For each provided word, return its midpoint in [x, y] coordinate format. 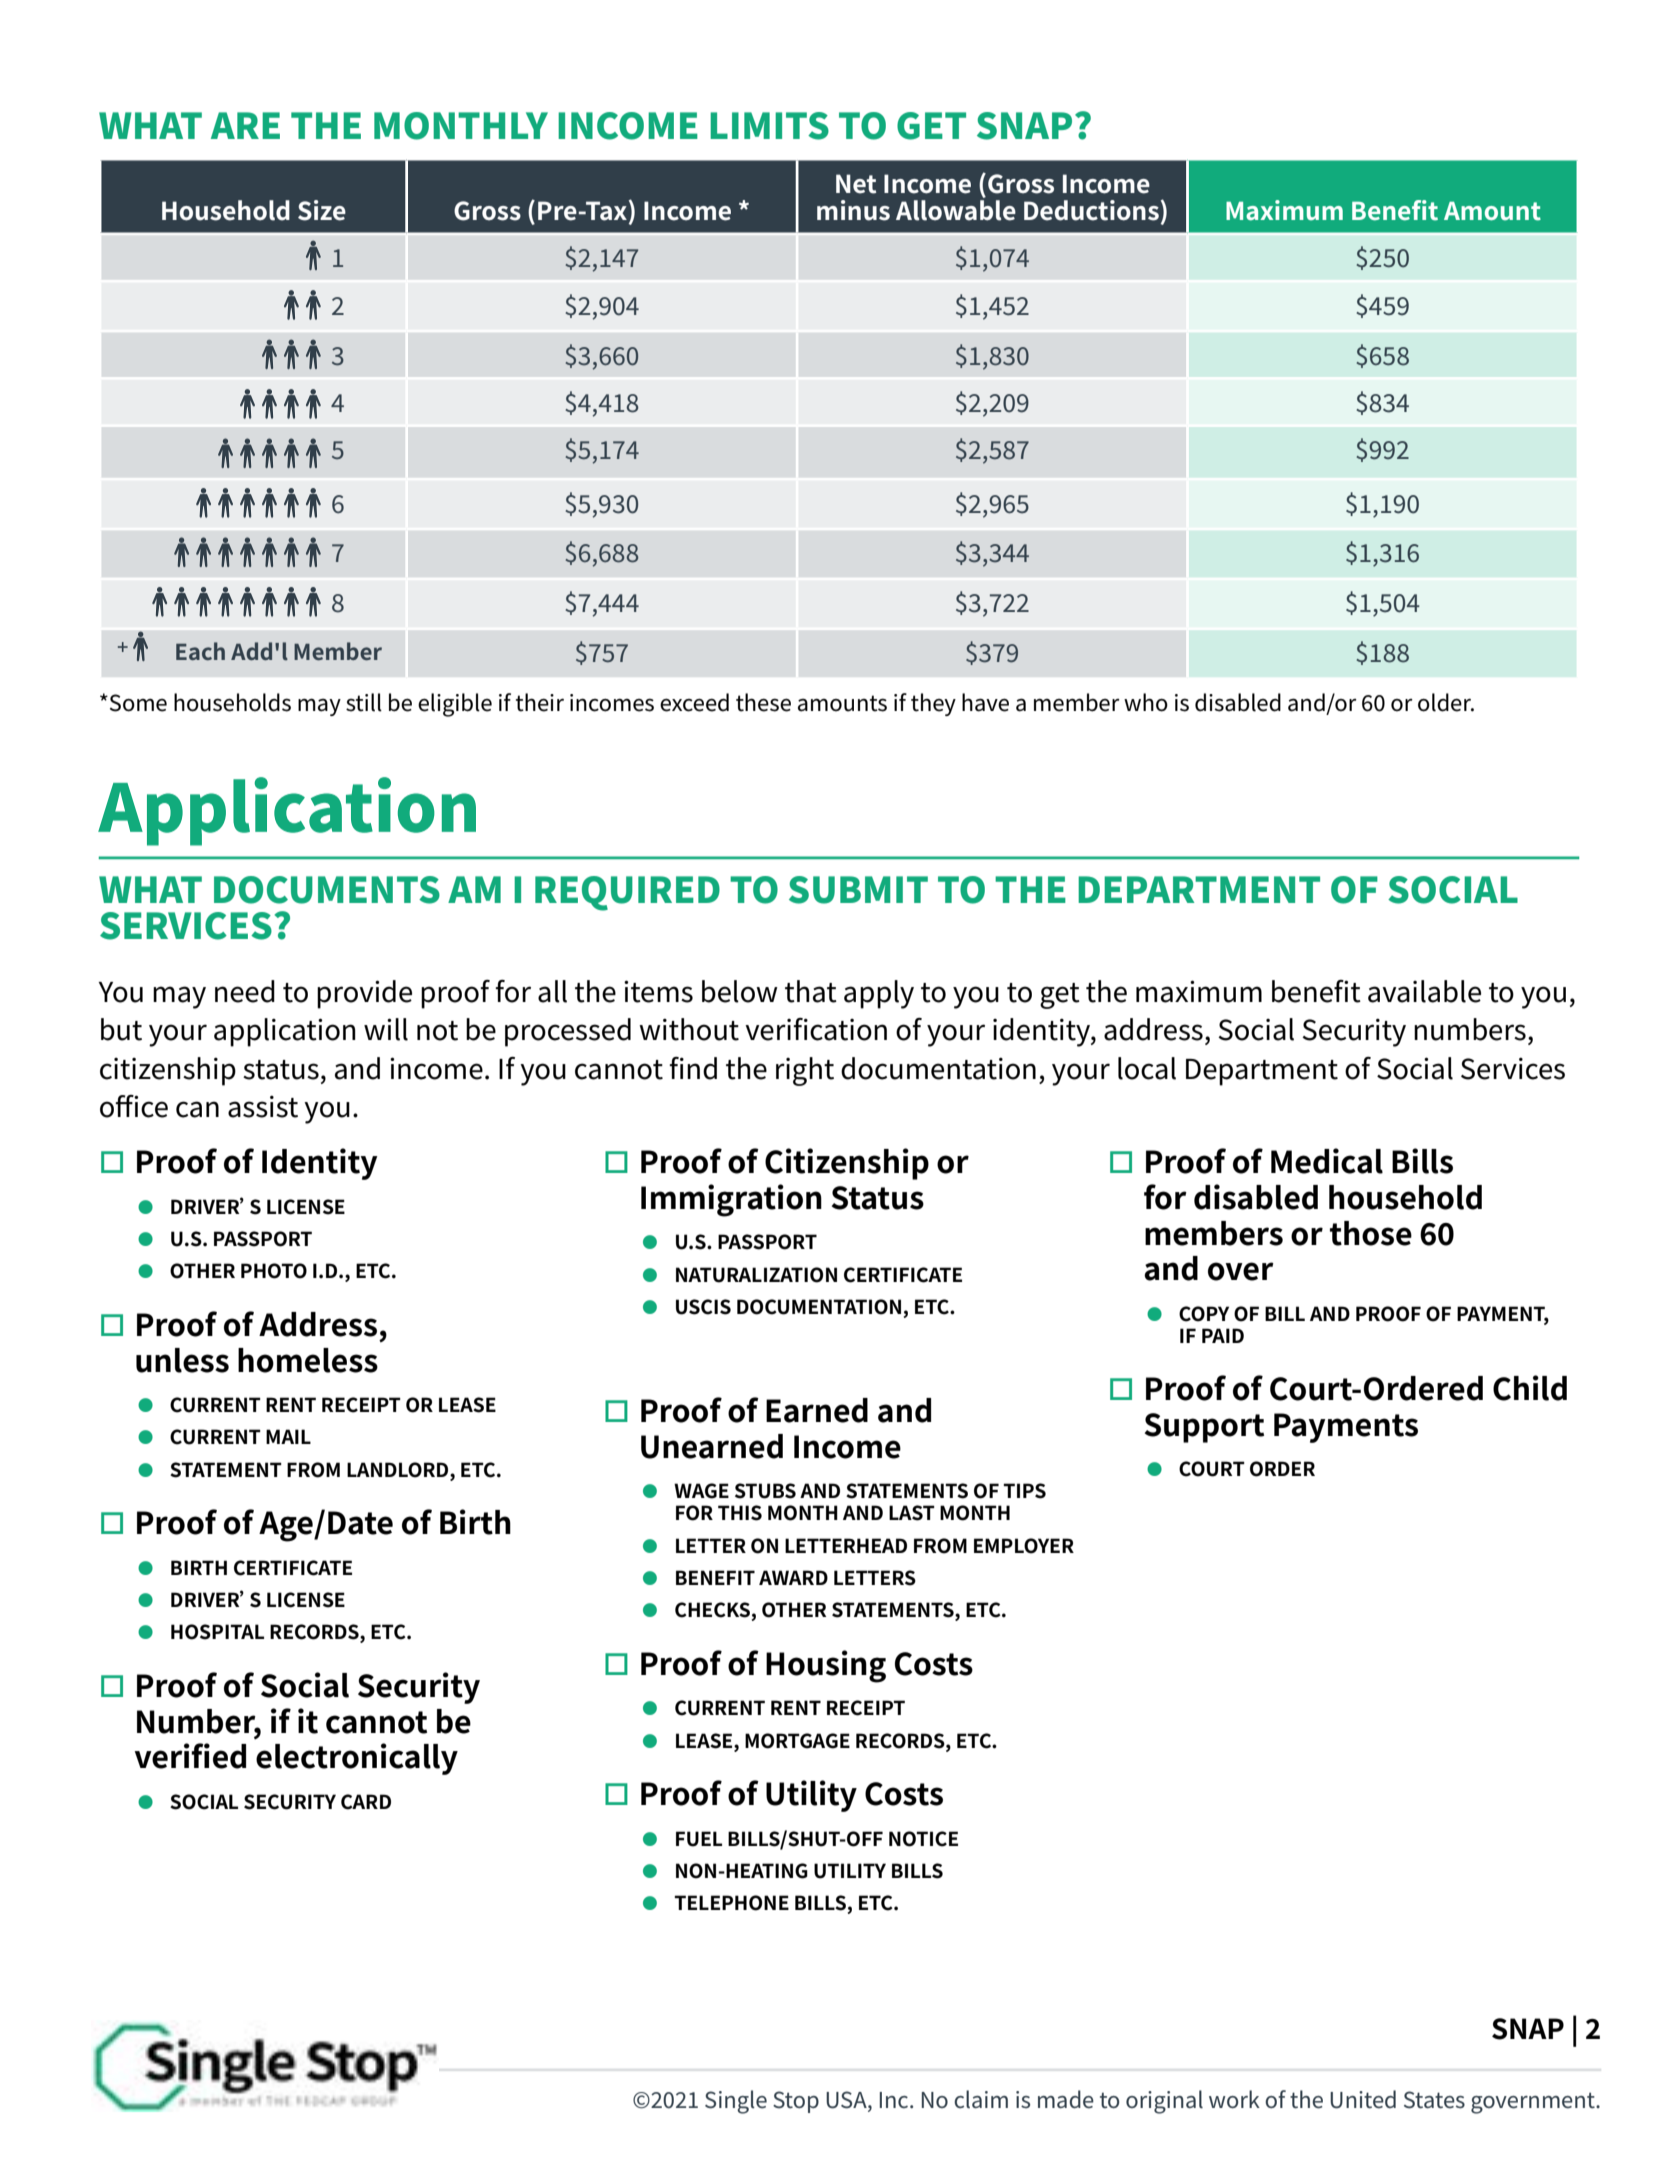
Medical [1327, 1161]
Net [856, 184]
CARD [366, 1802]
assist [263, 1107]
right [805, 1071]
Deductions [1091, 210]
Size [322, 210]
